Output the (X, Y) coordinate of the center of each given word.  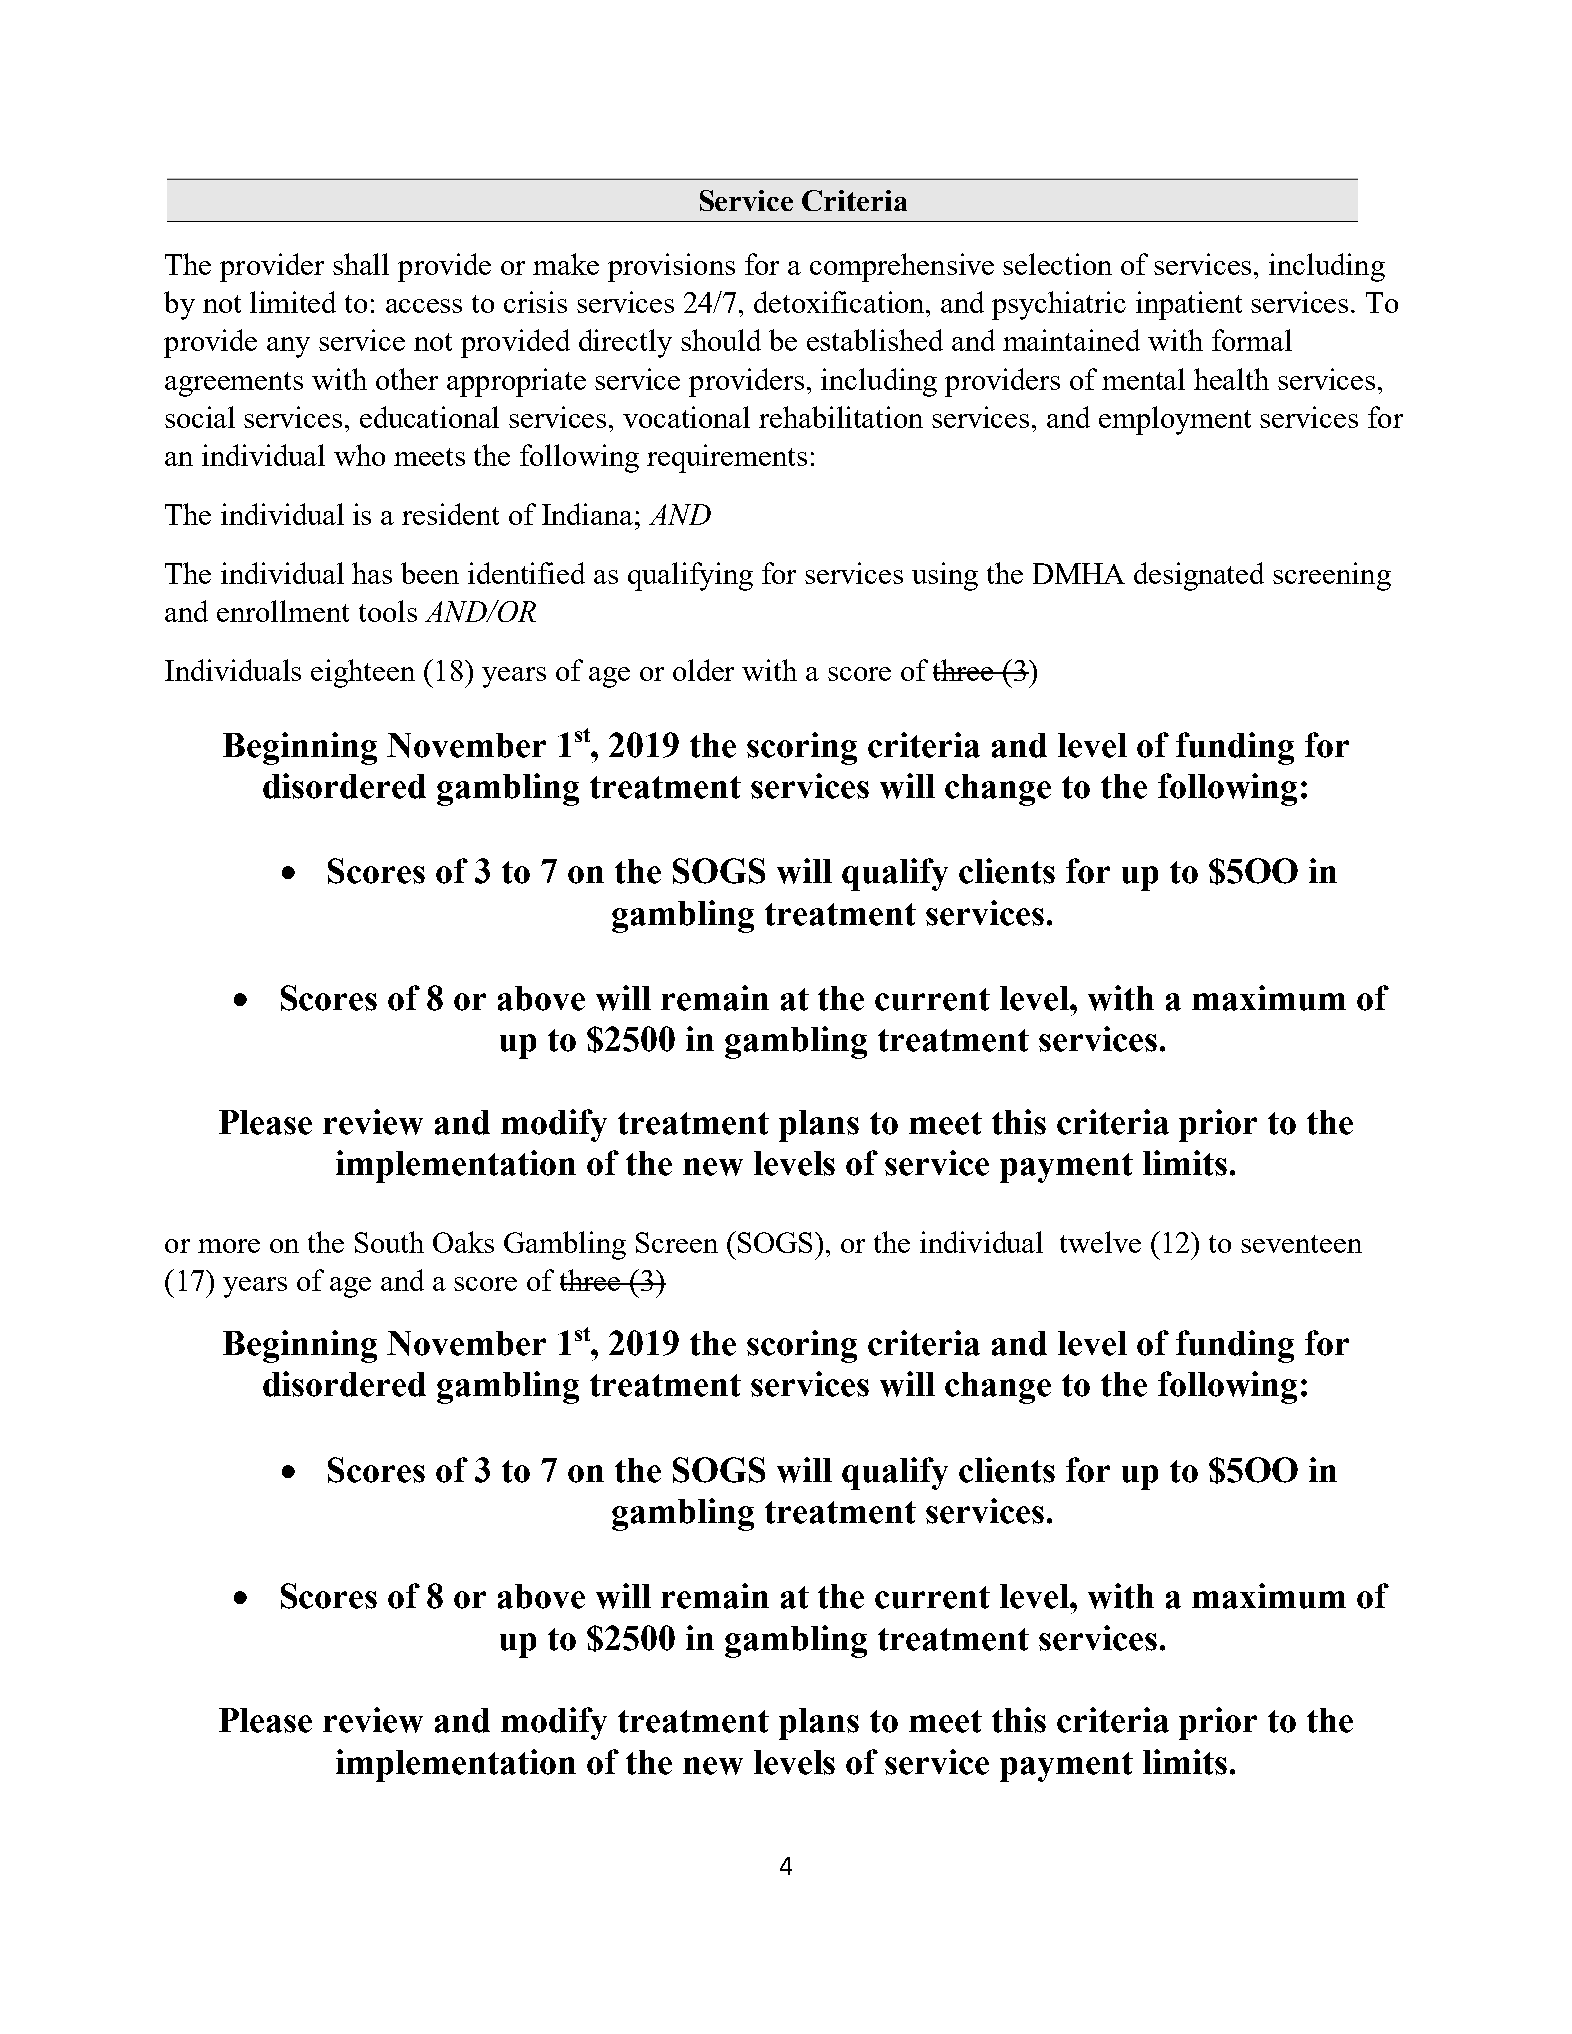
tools (388, 611)
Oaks (463, 1242)
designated (1199, 576)
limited (293, 302)
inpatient (1189, 305)
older (703, 670)
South (389, 1242)
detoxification (840, 302)
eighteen (363, 673)
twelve (1100, 1242)
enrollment (283, 611)
